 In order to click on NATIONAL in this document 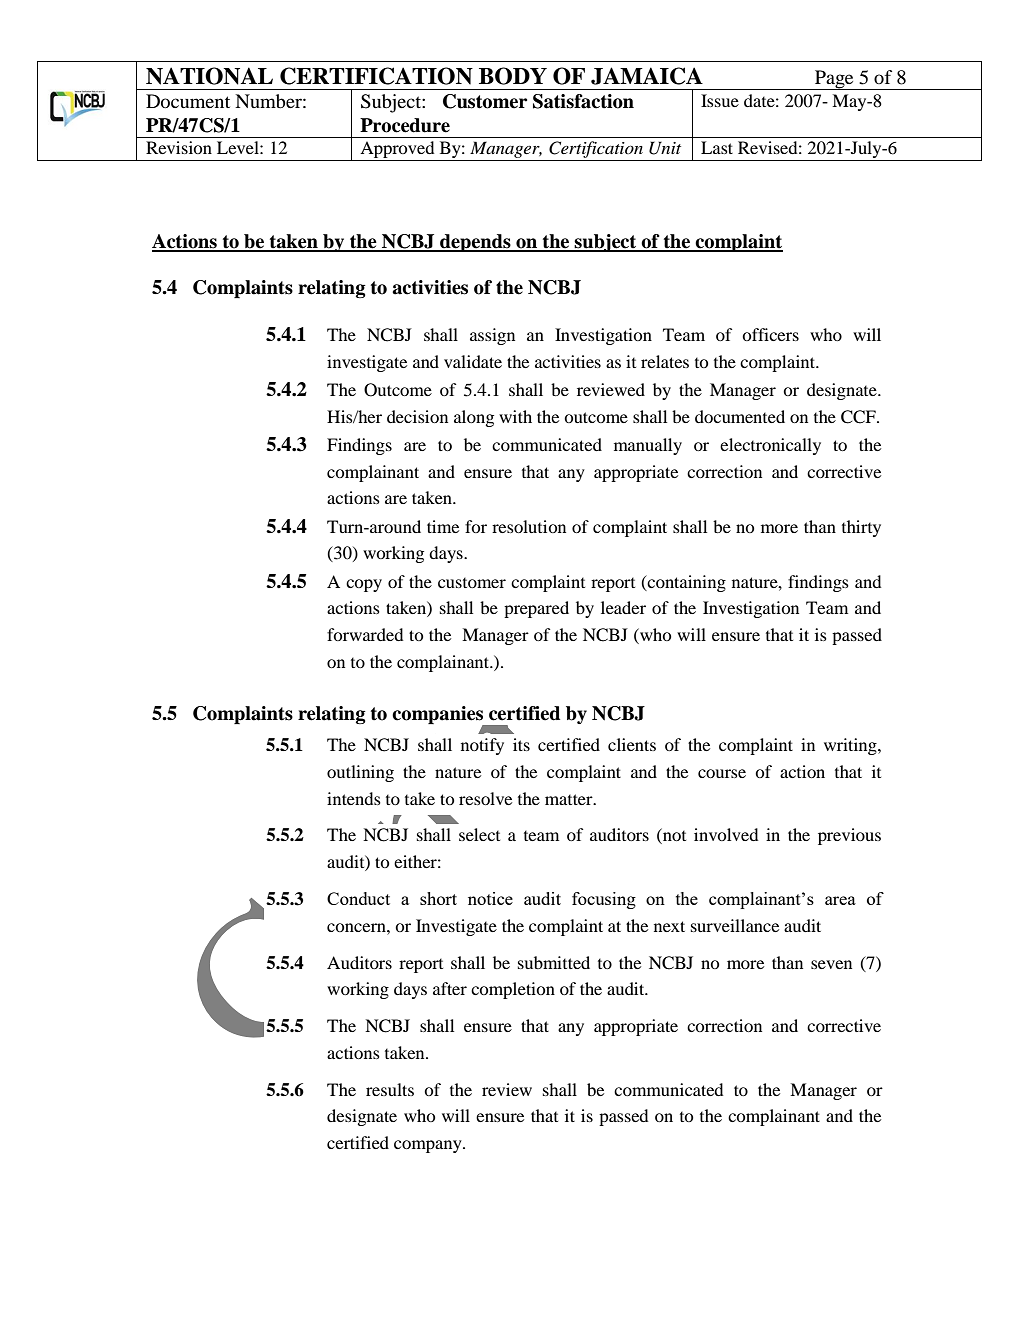, I will do `click(209, 76)`.
